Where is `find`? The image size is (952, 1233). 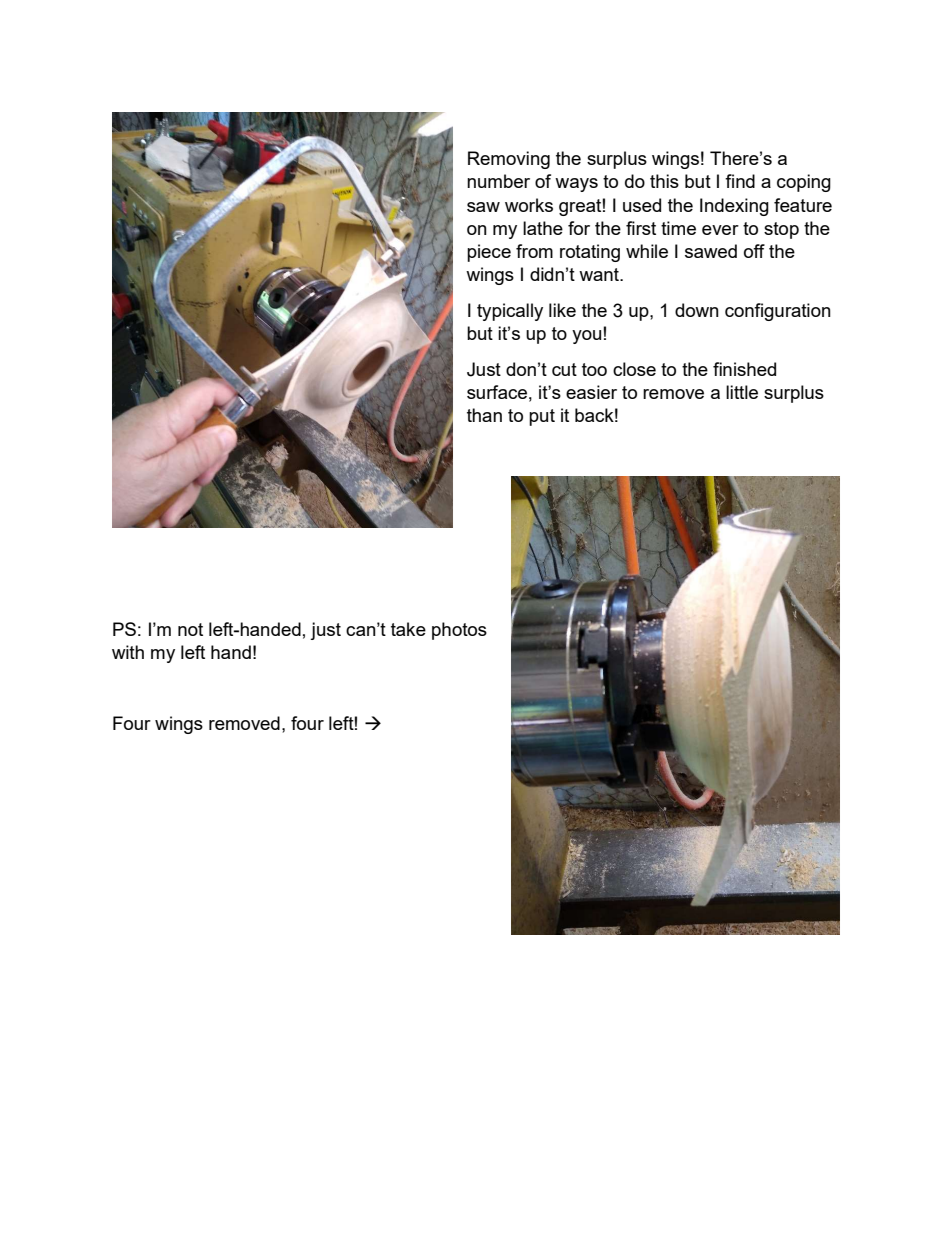 find is located at coordinates (740, 181).
